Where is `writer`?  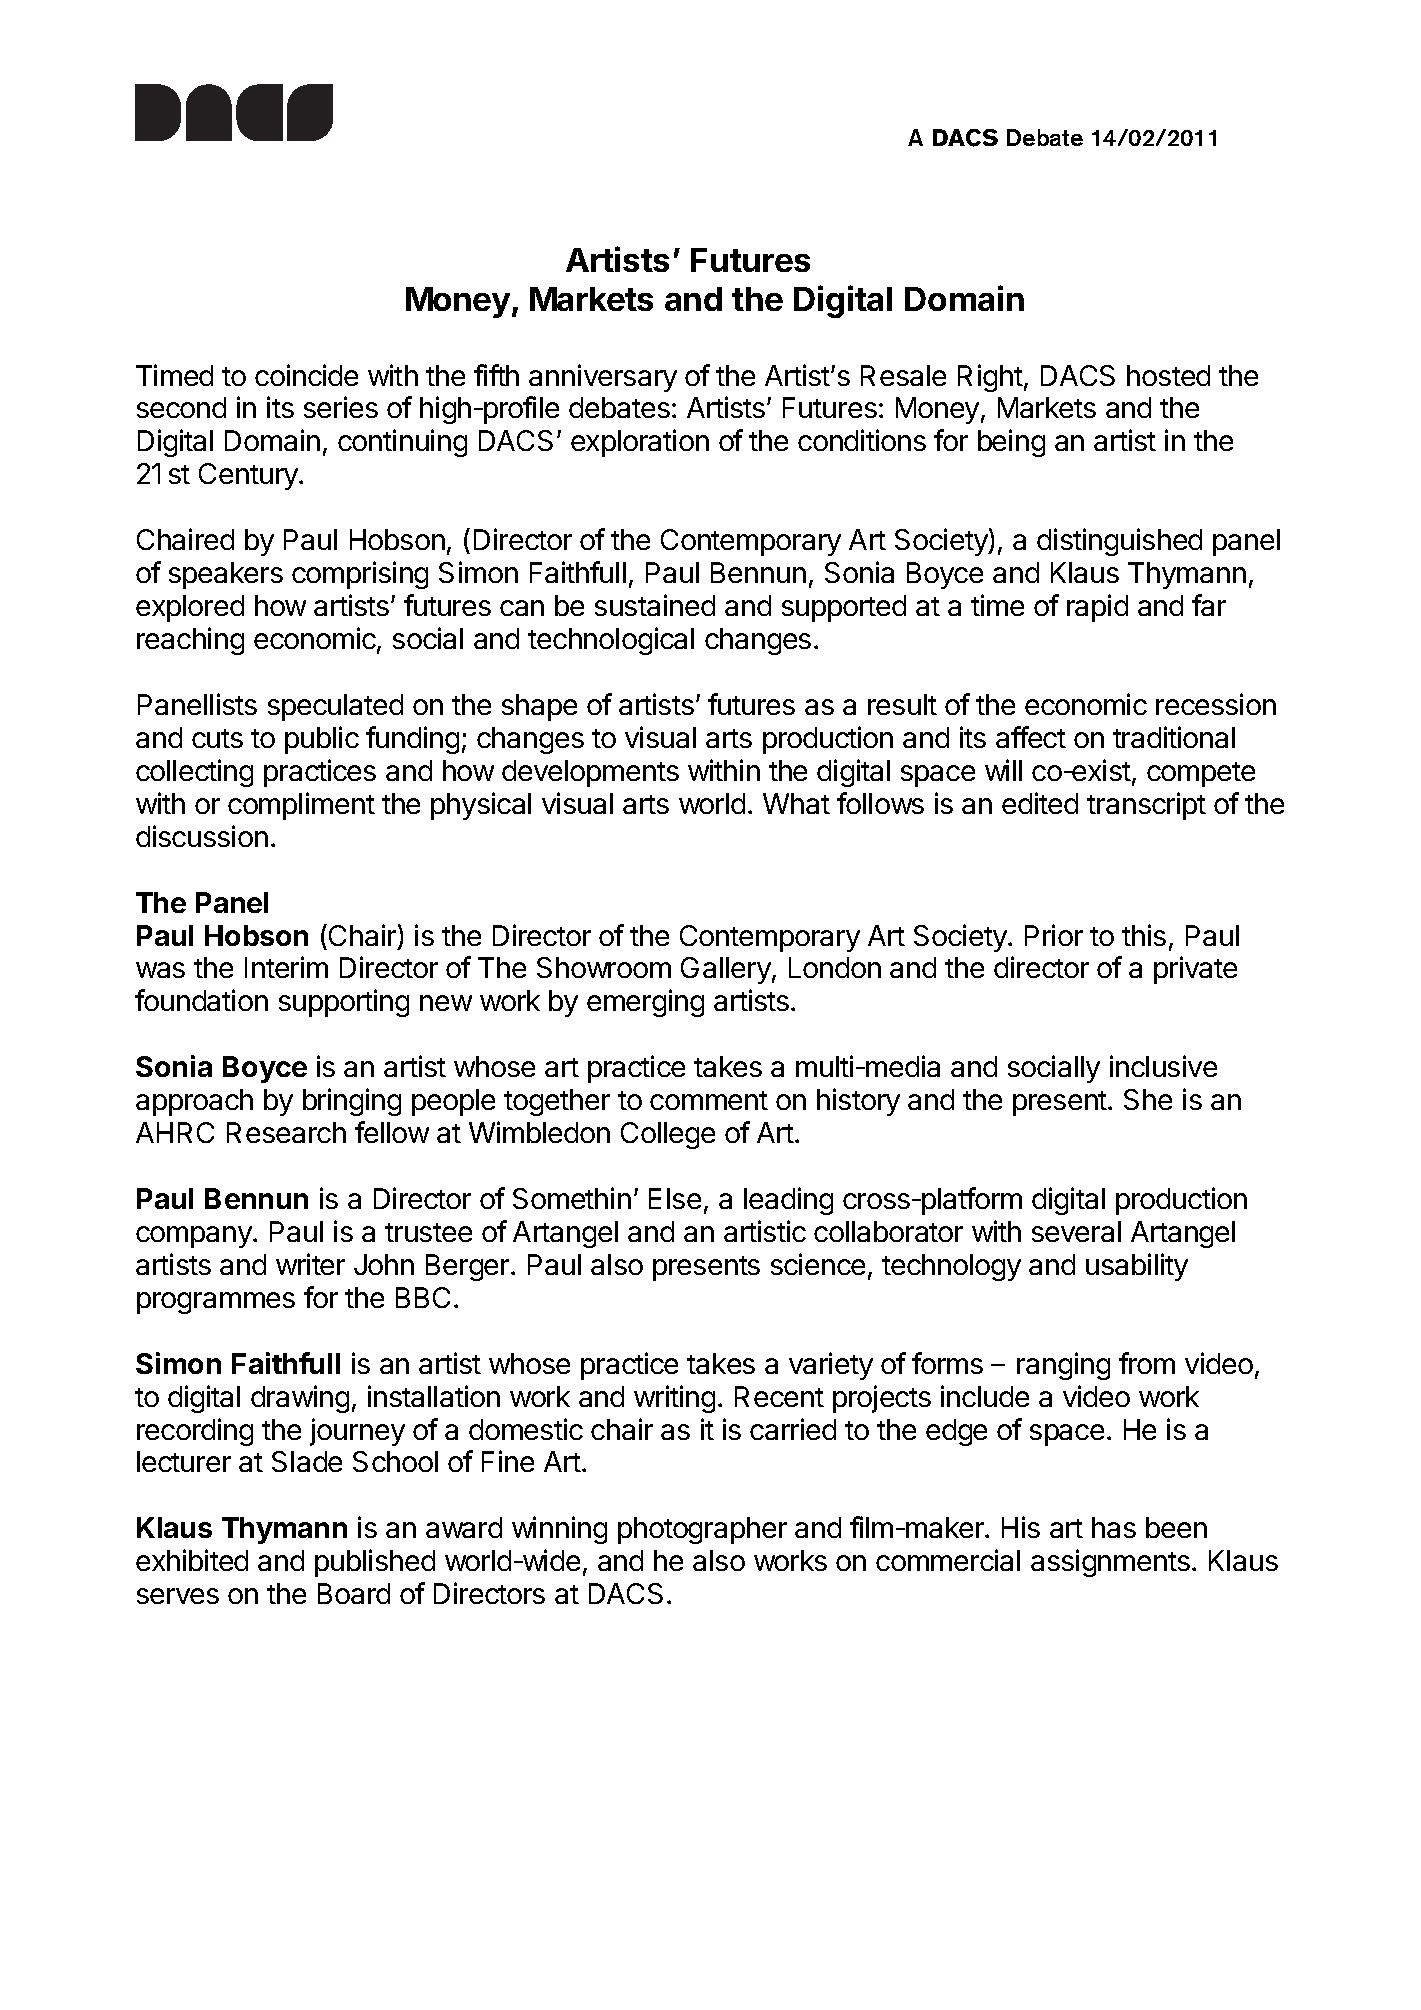 writer is located at coordinates (310, 1264).
